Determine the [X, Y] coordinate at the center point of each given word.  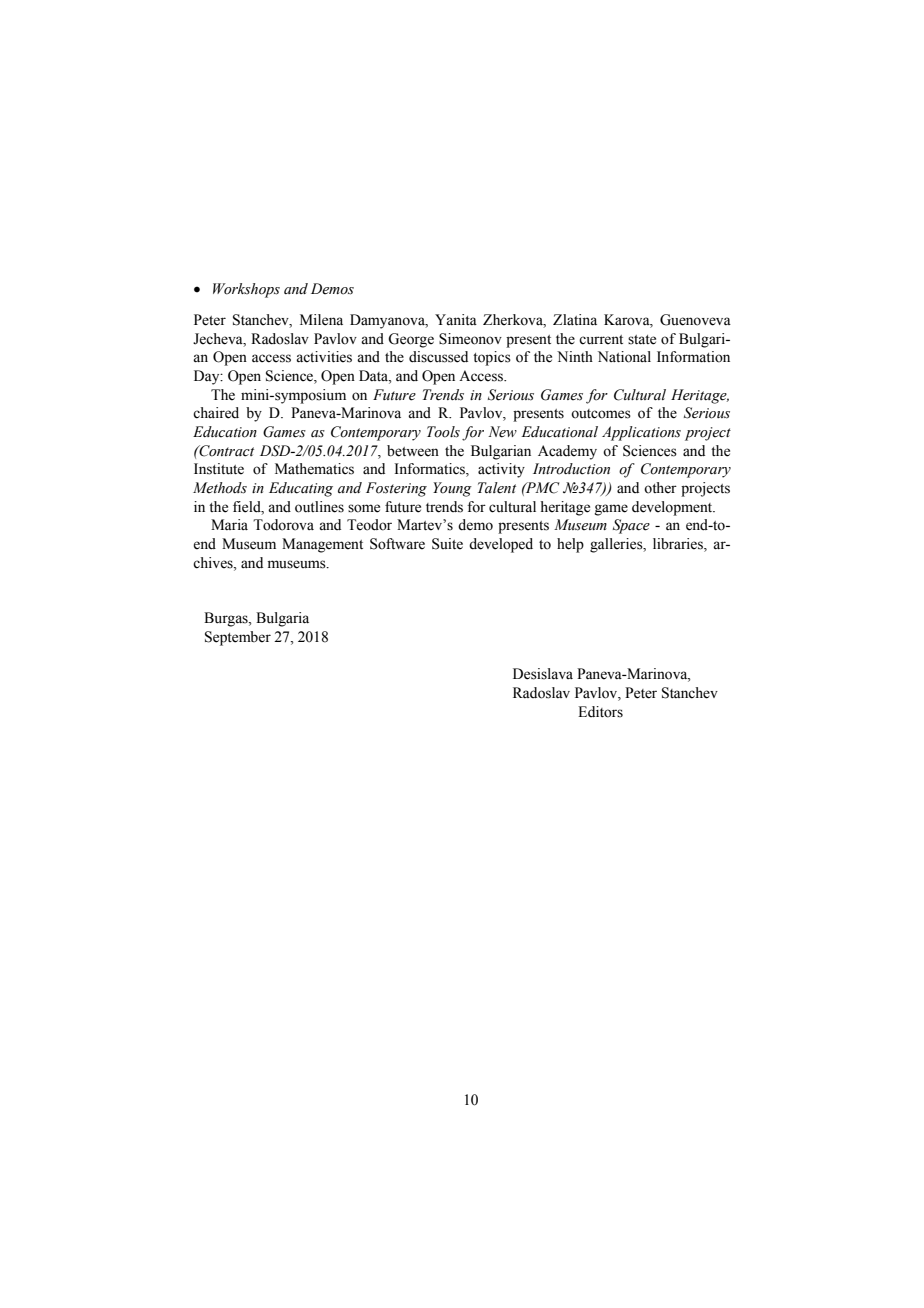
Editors [600, 712]
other [660, 488]
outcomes [601, 414]
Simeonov [470, 339]
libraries [679, 545]
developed [501, 545]
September [238, 638]
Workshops [246, 290]
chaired [216, 413]
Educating [301, 489]
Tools [443, 432]
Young [452, 489]
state [642, 340]
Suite [447, 544]
